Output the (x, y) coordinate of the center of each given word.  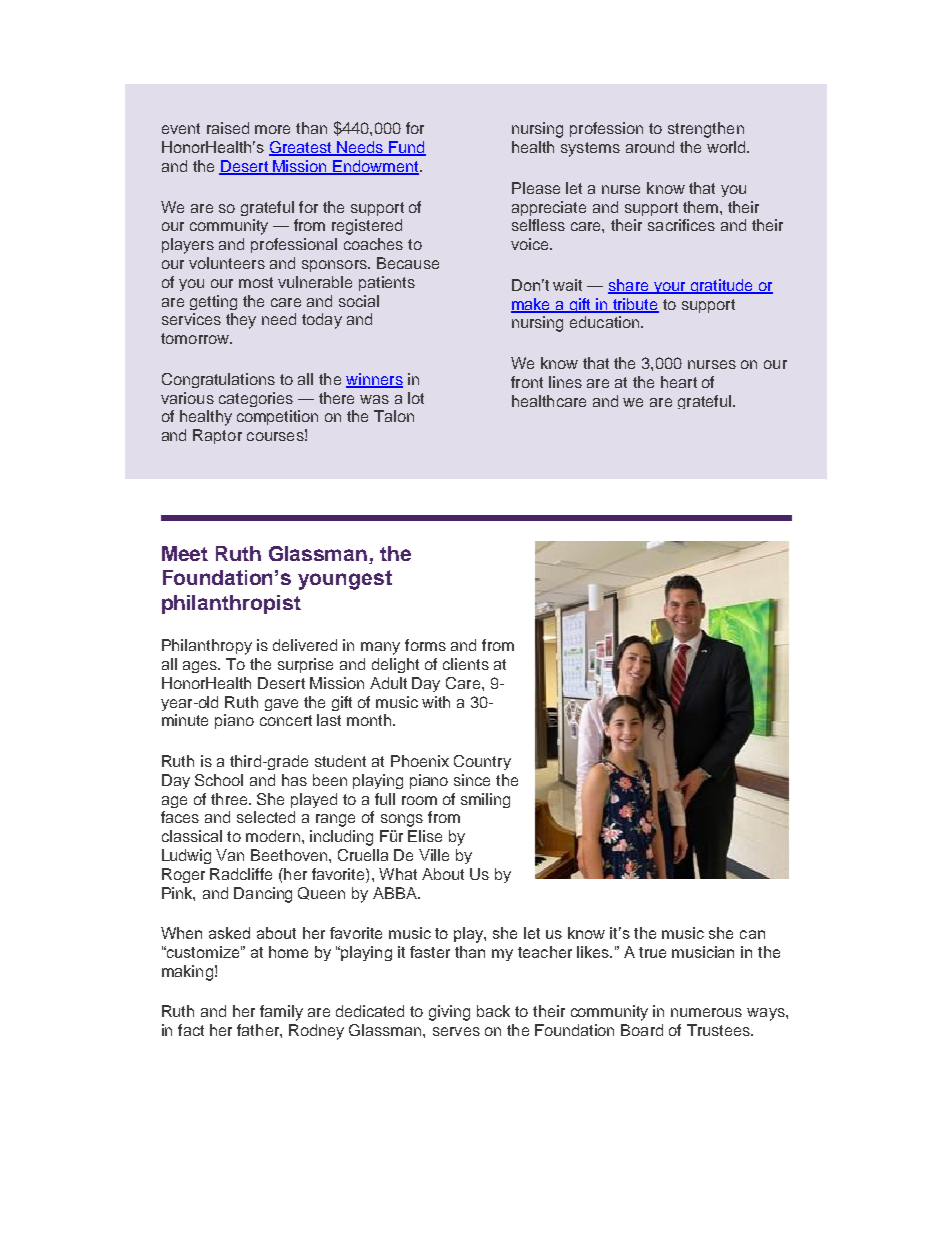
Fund (406, 148)
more (272, 129)
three (230, 799)
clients (466, 664)
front (527, 382)
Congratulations (218, 380)
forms (425, 645)
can (752, 934)
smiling (485, 800)
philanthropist (231, 604)
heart (679, 382)
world (727, 147)
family (281, 1013)
